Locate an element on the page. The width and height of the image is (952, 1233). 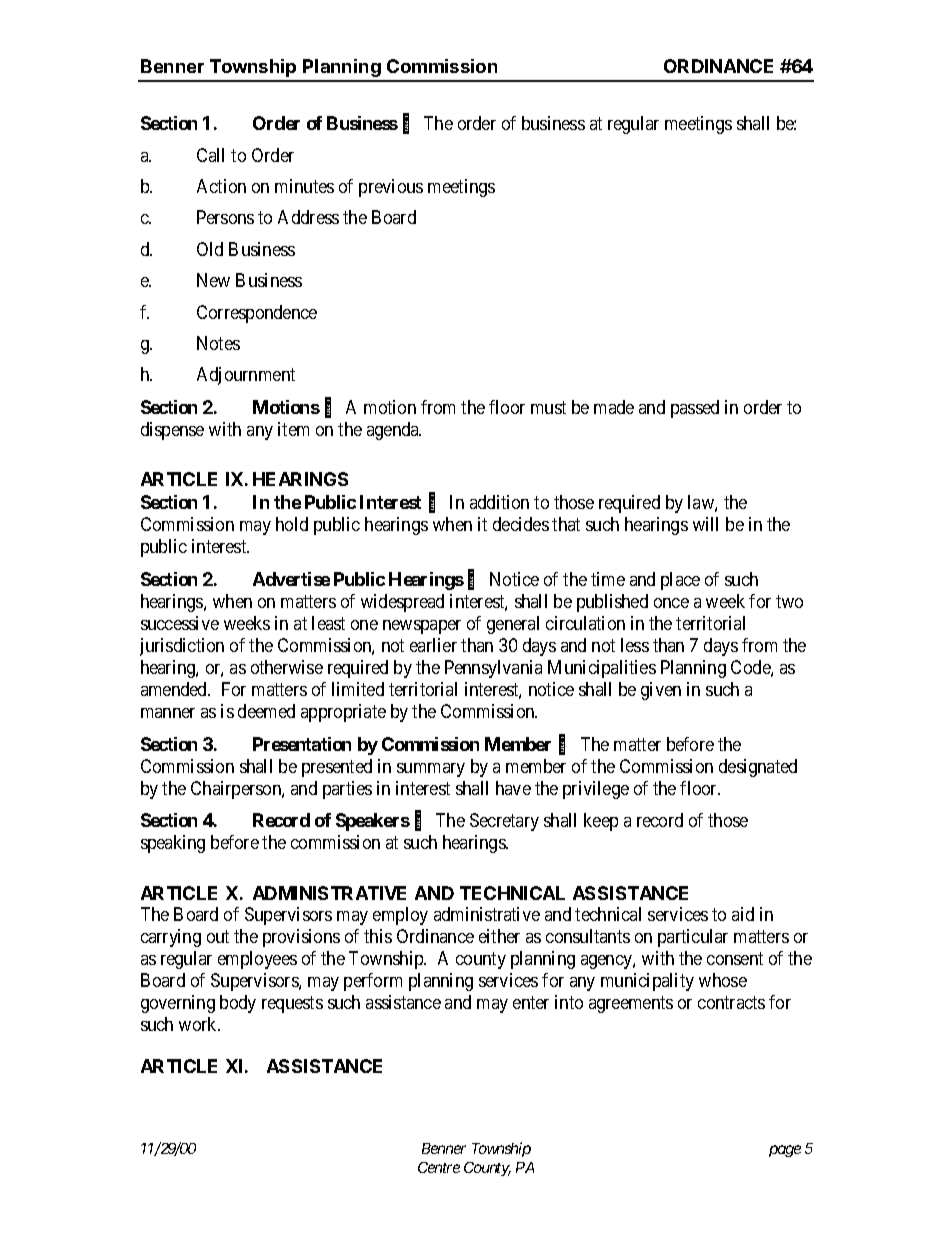
Action is located at coordinates (221, 186).
